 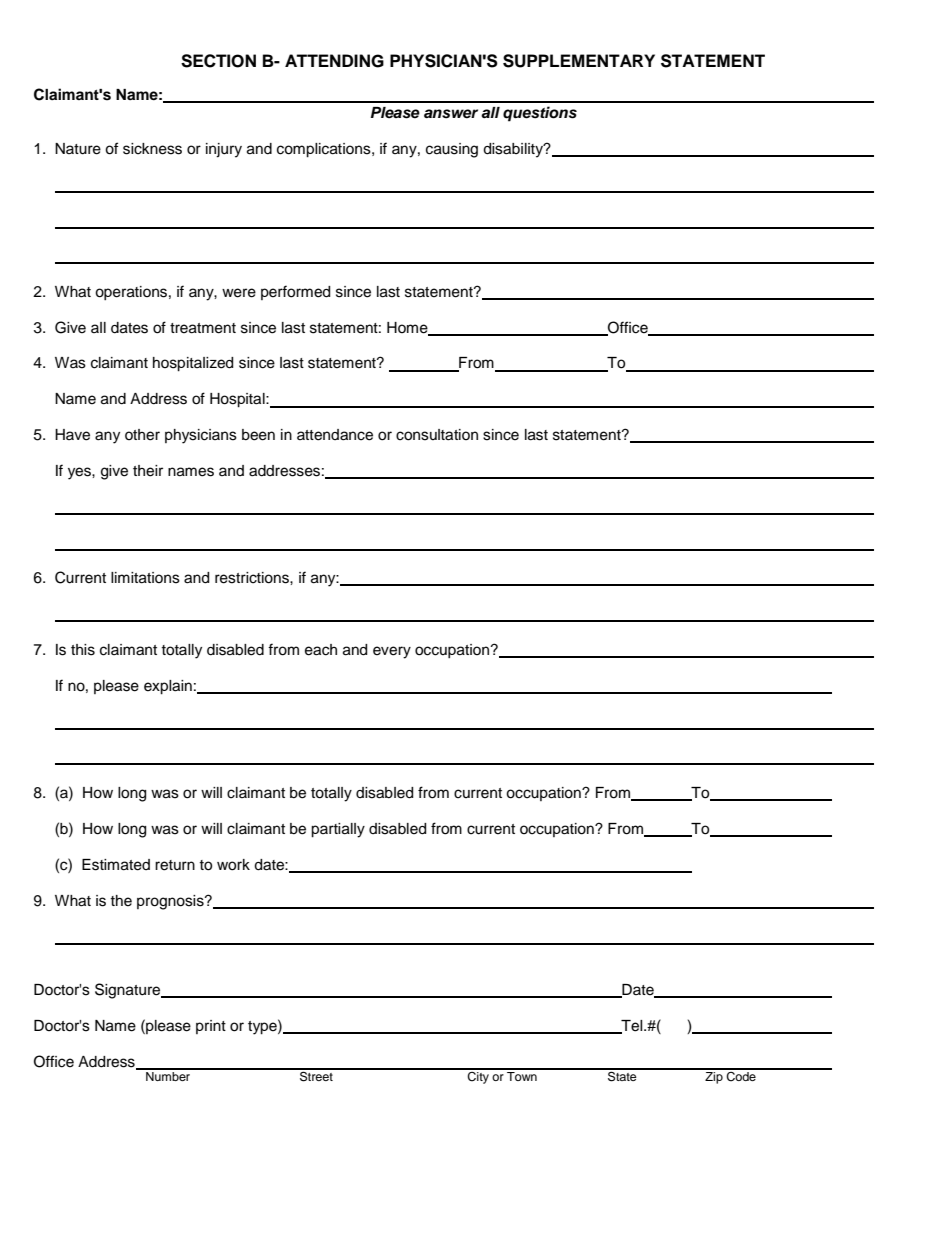 What do you see at coordinates (321, 650) in the document?
I see `each` at bounding box center [321, 650].
